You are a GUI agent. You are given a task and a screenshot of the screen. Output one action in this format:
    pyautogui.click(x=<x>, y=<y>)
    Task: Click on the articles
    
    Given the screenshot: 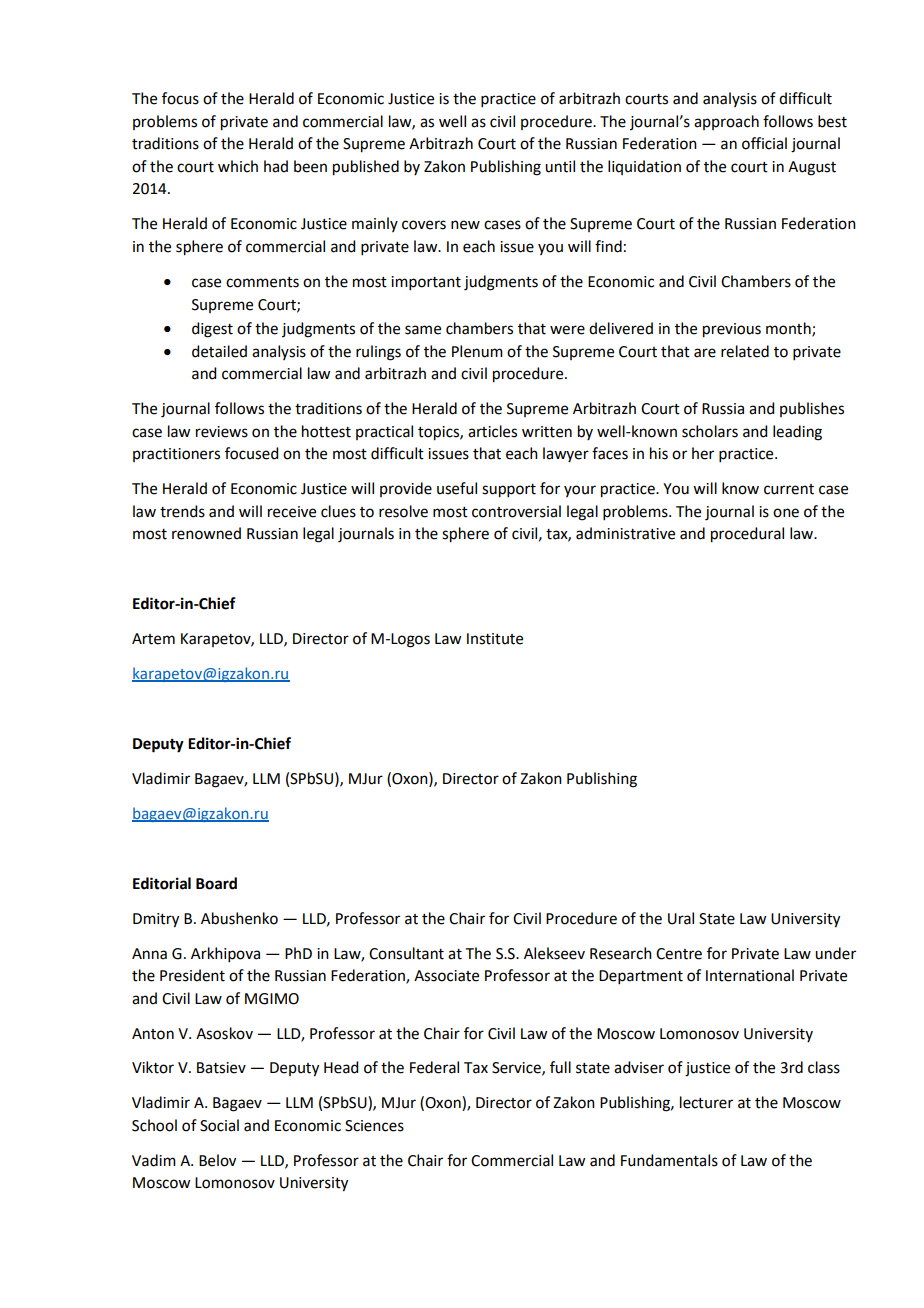 What is the action you would take?
    pyautogui.click(x=492, y=431)
